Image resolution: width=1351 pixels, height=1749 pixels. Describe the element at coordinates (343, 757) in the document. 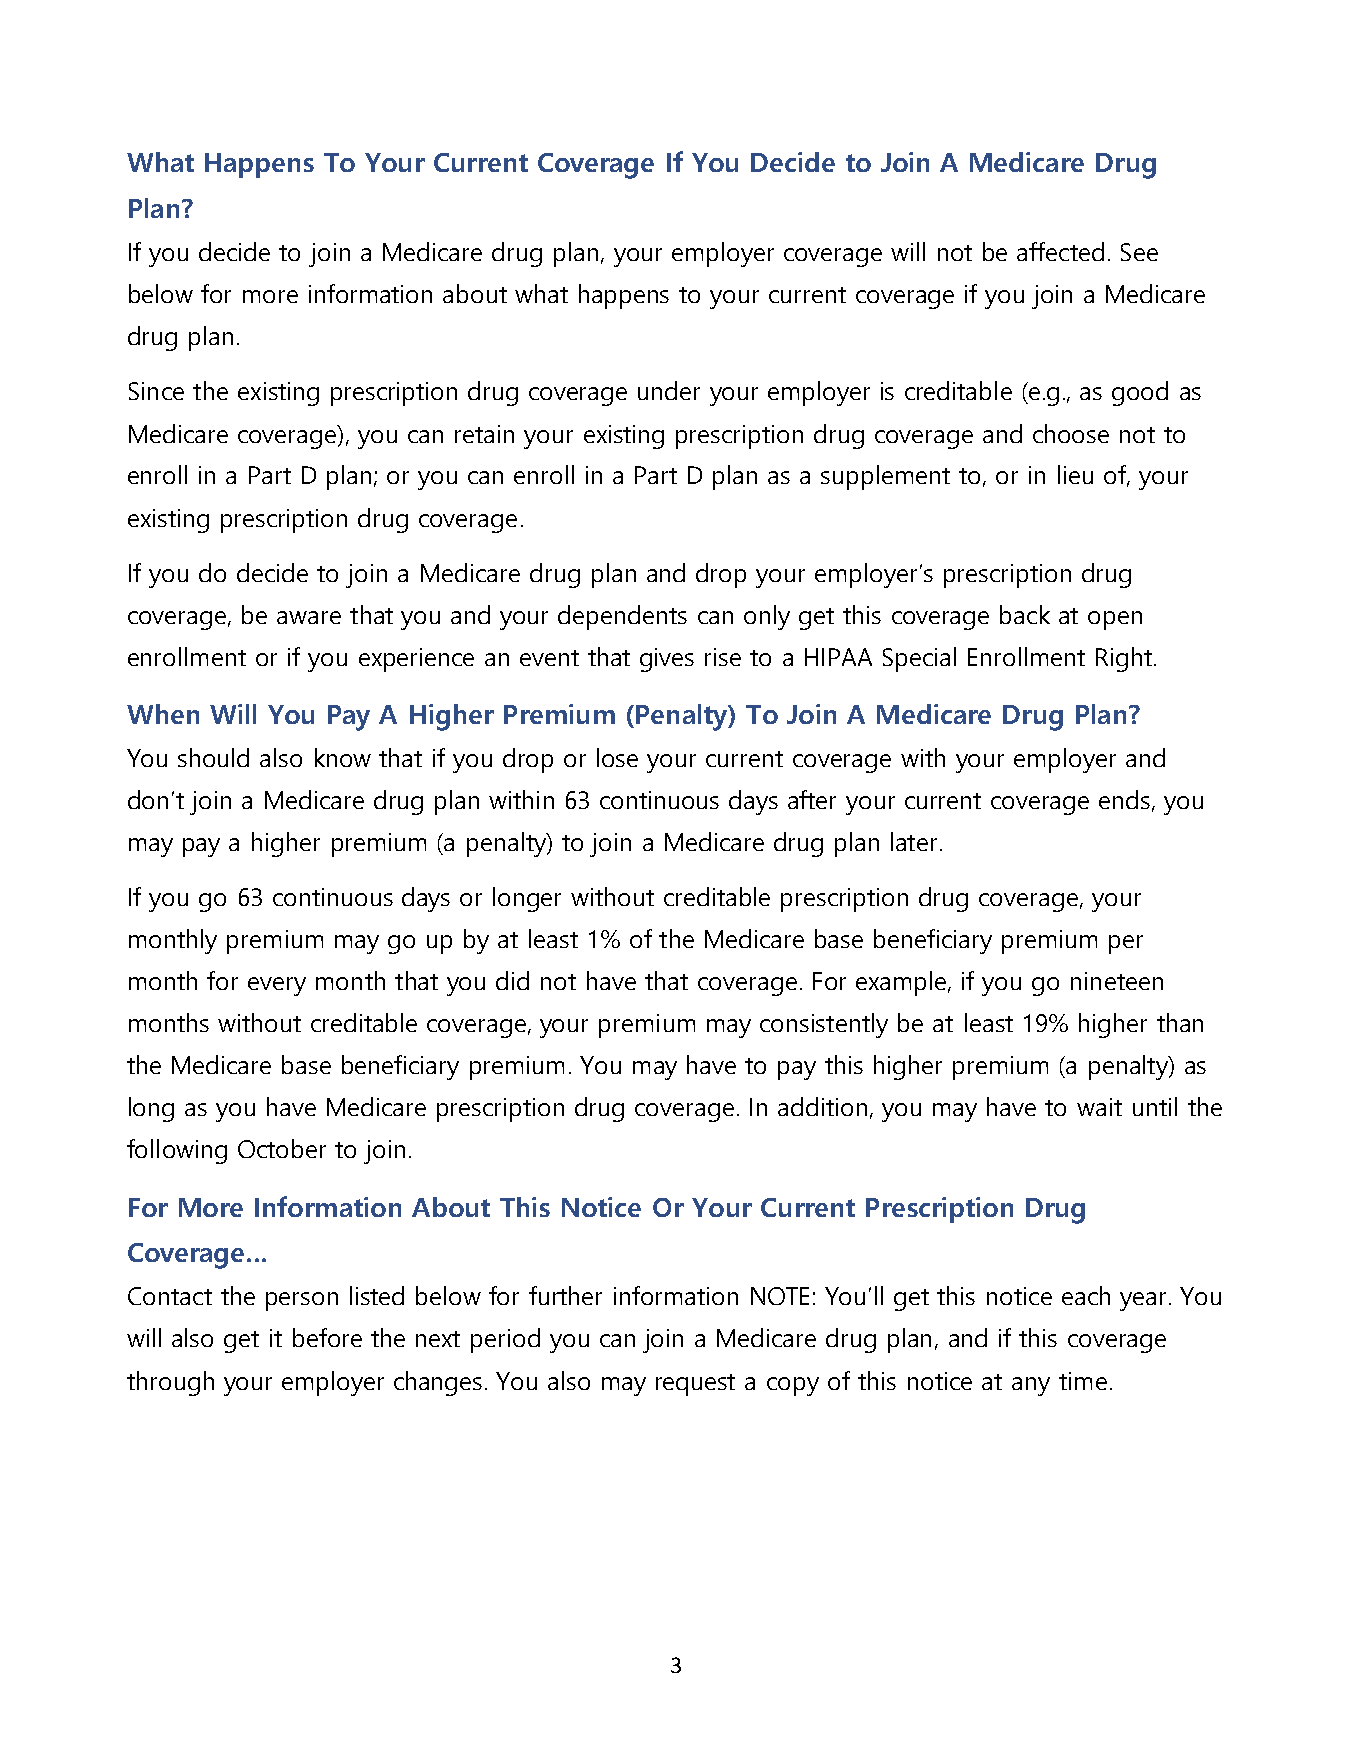

I see `know` at that location.
